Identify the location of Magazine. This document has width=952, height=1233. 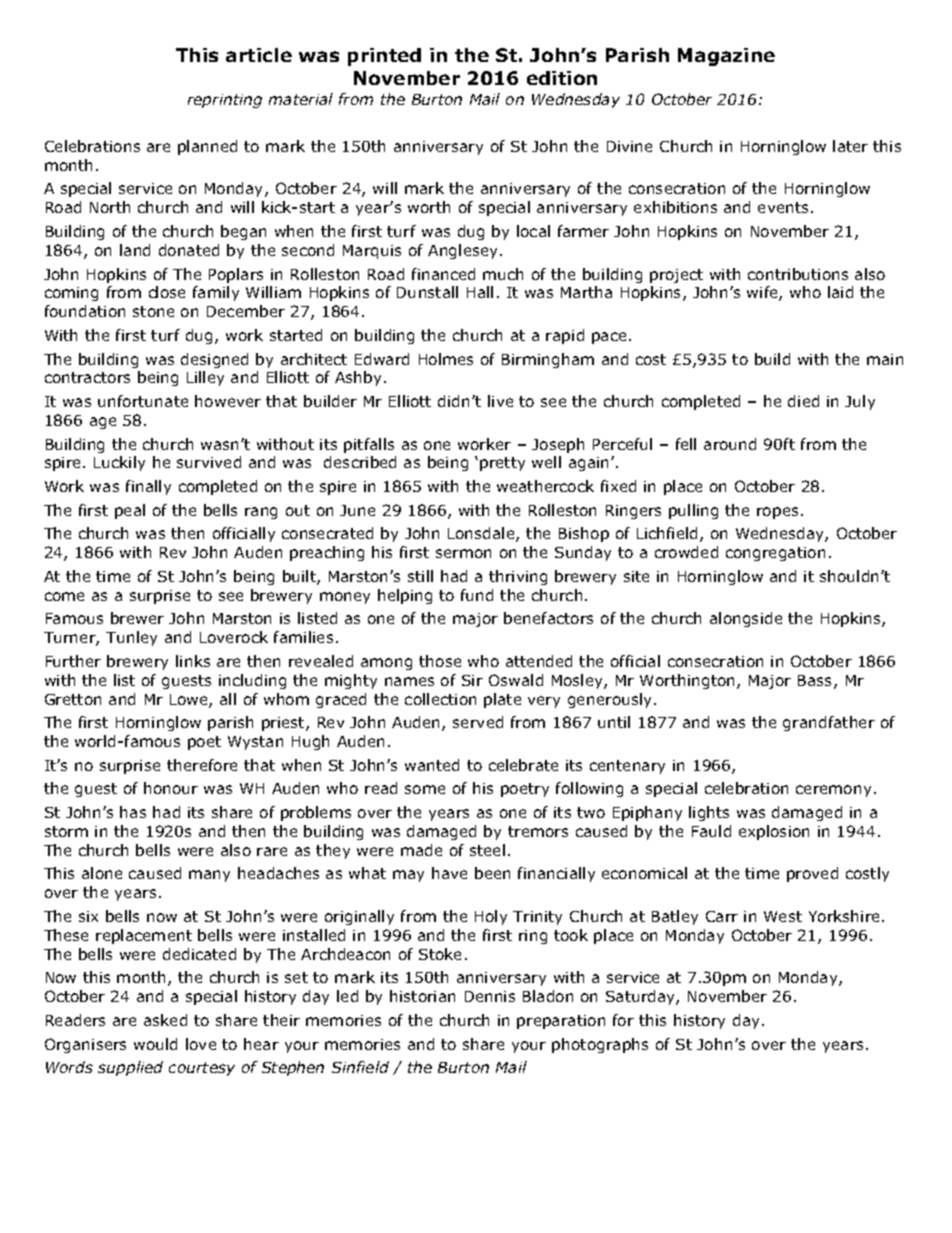
(726, 57).
